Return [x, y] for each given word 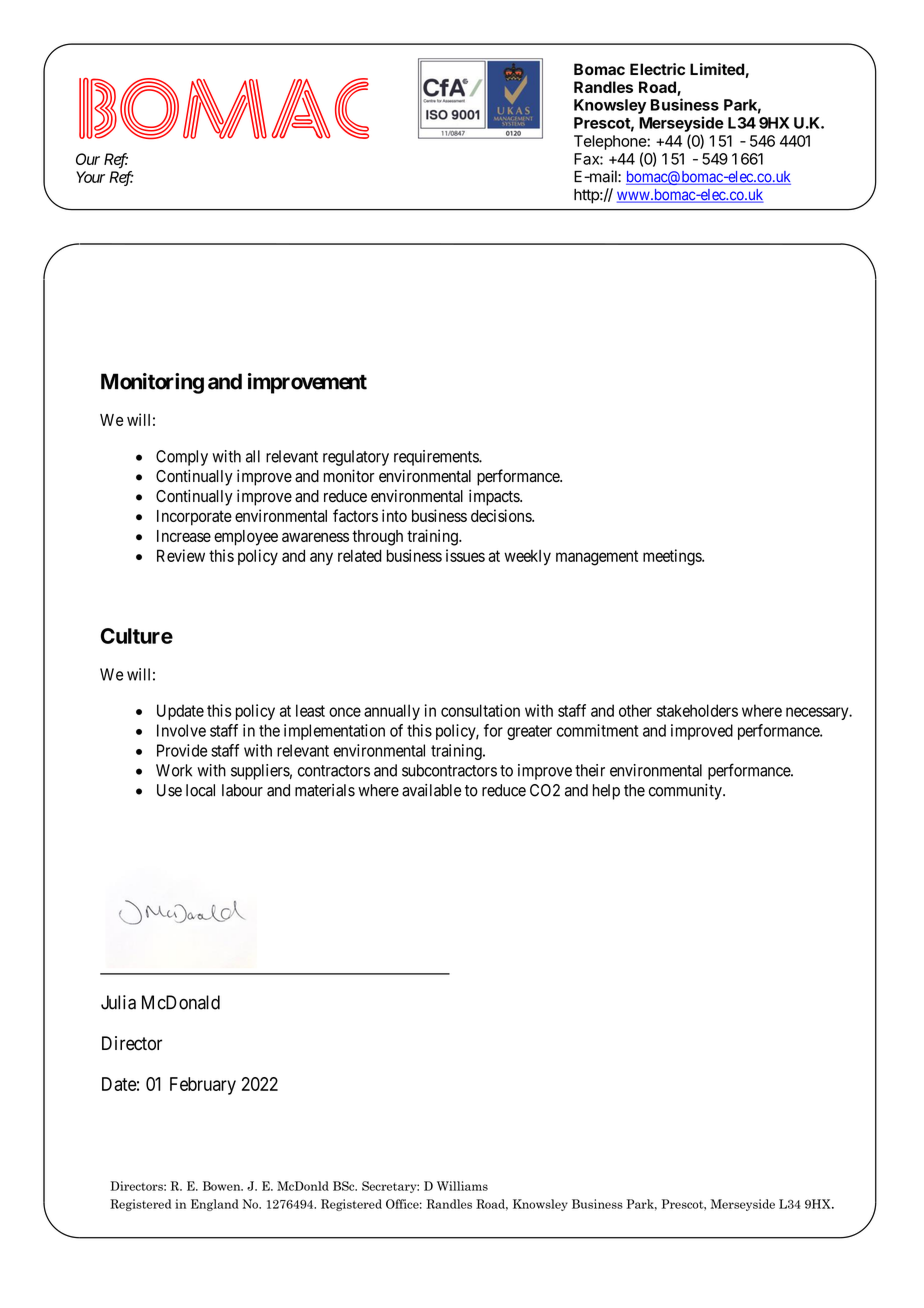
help [606, 792]
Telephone [611, 142]
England [215, 1205]
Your [90, 177]
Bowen [223, 1186]
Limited [717, 69]
